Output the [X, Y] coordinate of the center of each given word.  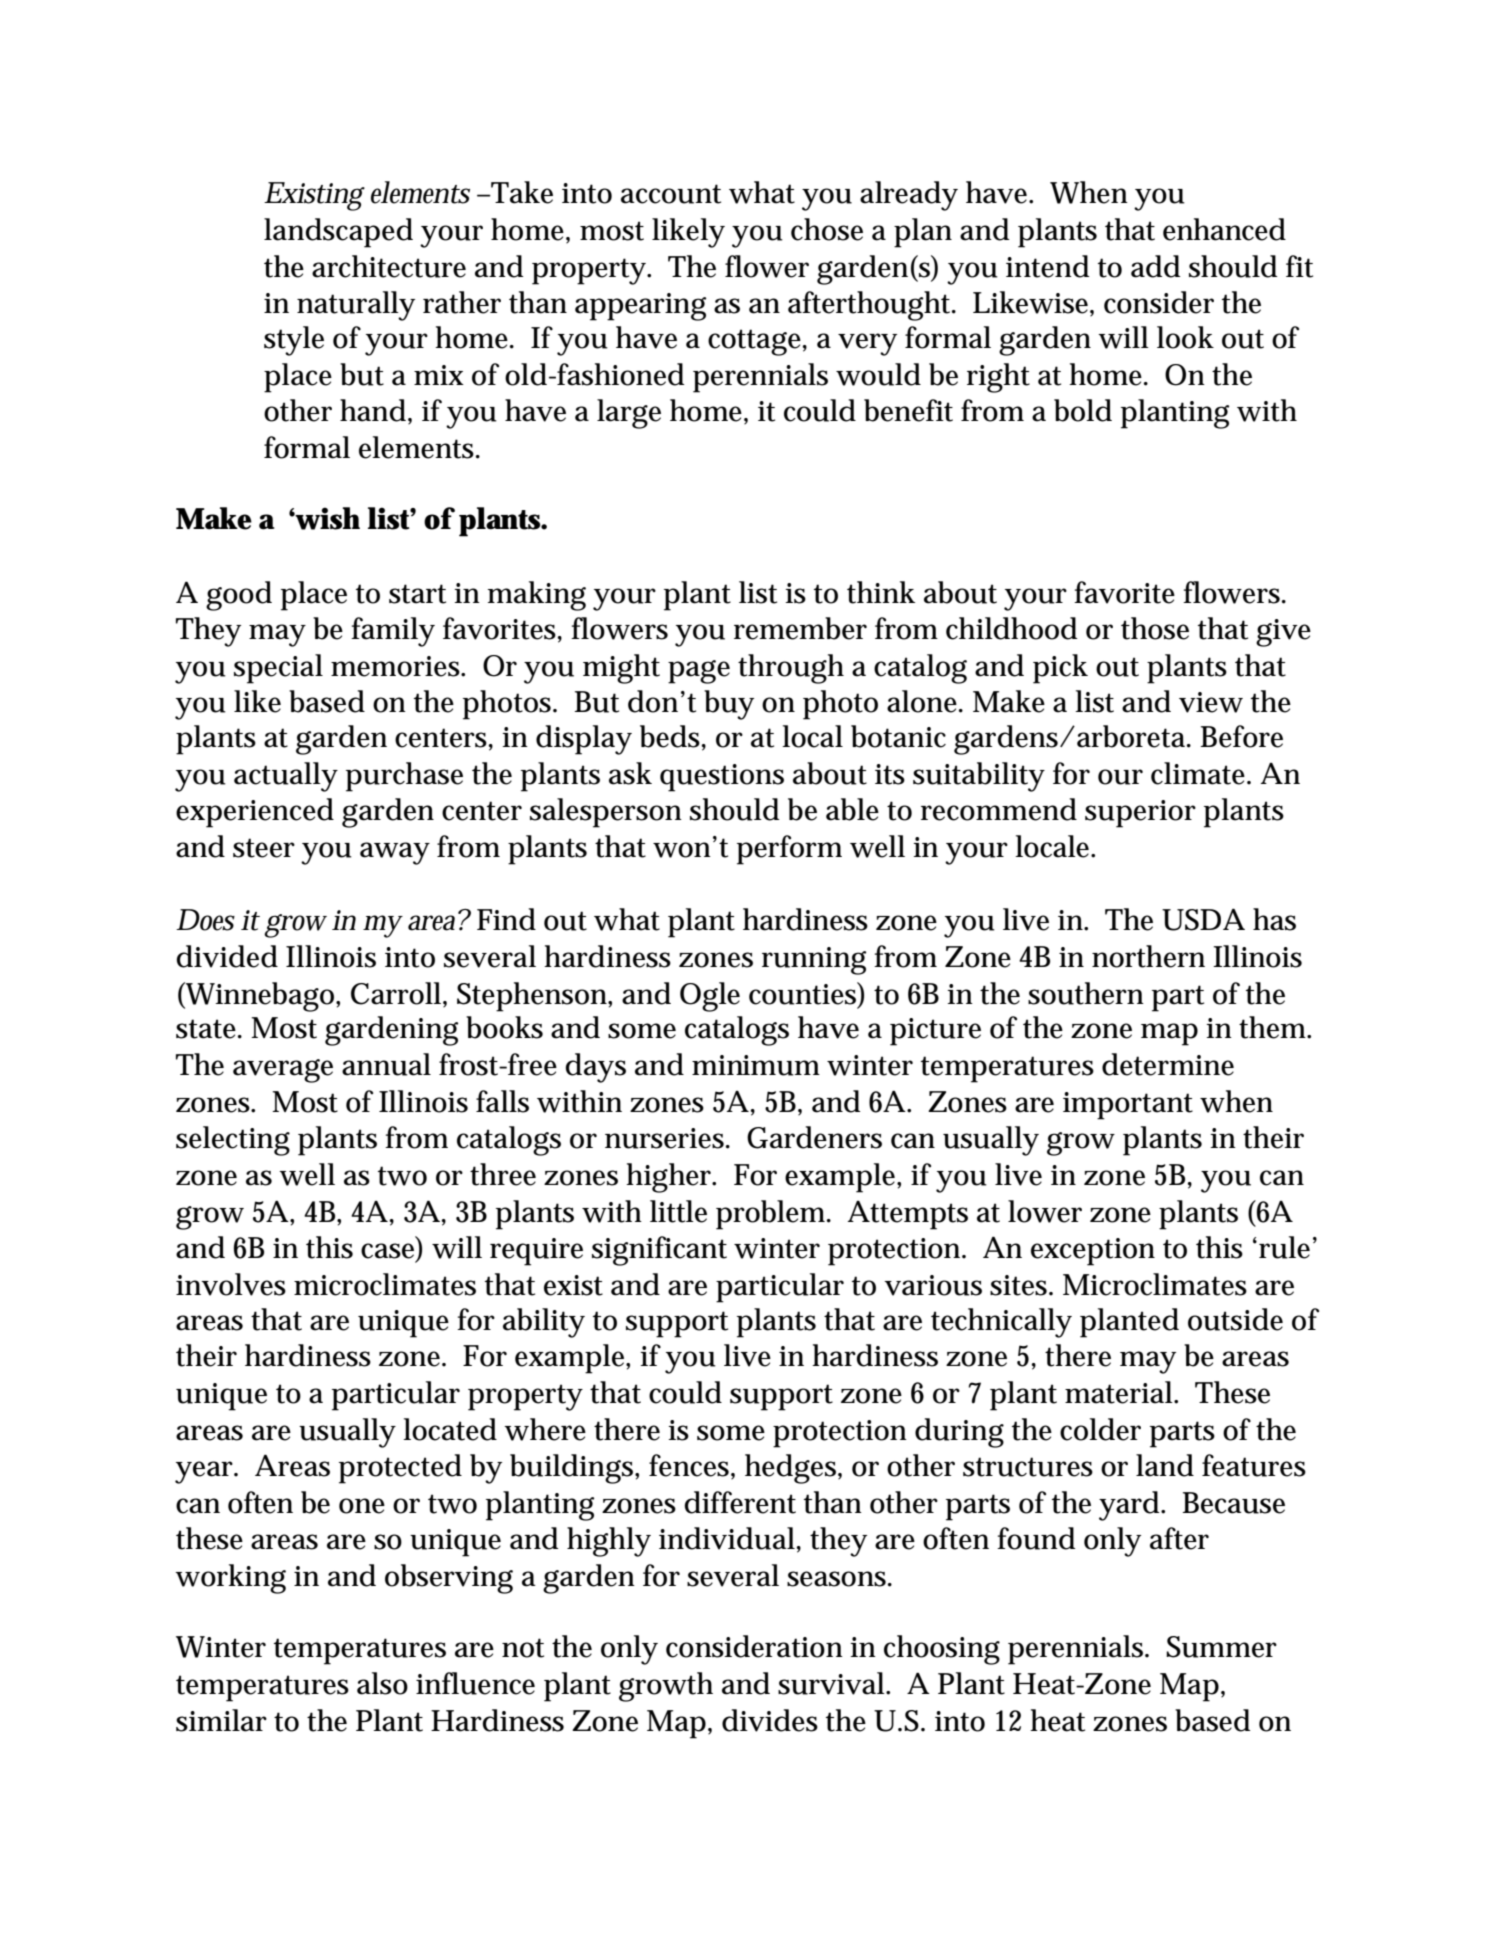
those [1155, 628]
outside [1235, 1319]
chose [827, 229]
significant [659, 1251]
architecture [389, 266]
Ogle [710, 997]
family [393, 632]
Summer [1221, 1647]
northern [1148, 956]
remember [800, 628]
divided [227, 956]
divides [770, 1720]
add [1155, 266]
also [382, 1683]
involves [231, 1284]
